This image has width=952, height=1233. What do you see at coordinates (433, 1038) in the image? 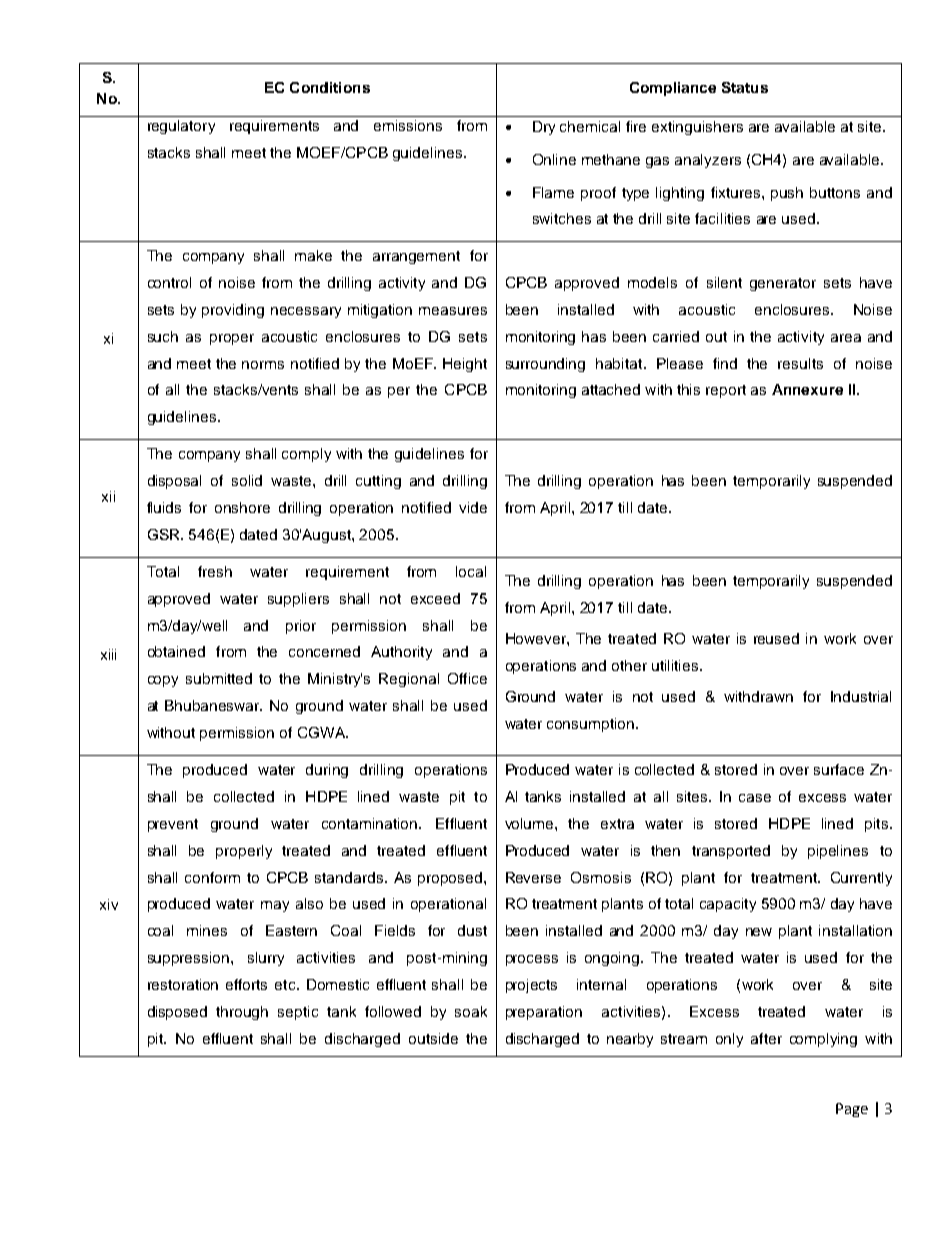
I see `outside` at bounding box center [433, 1038].
